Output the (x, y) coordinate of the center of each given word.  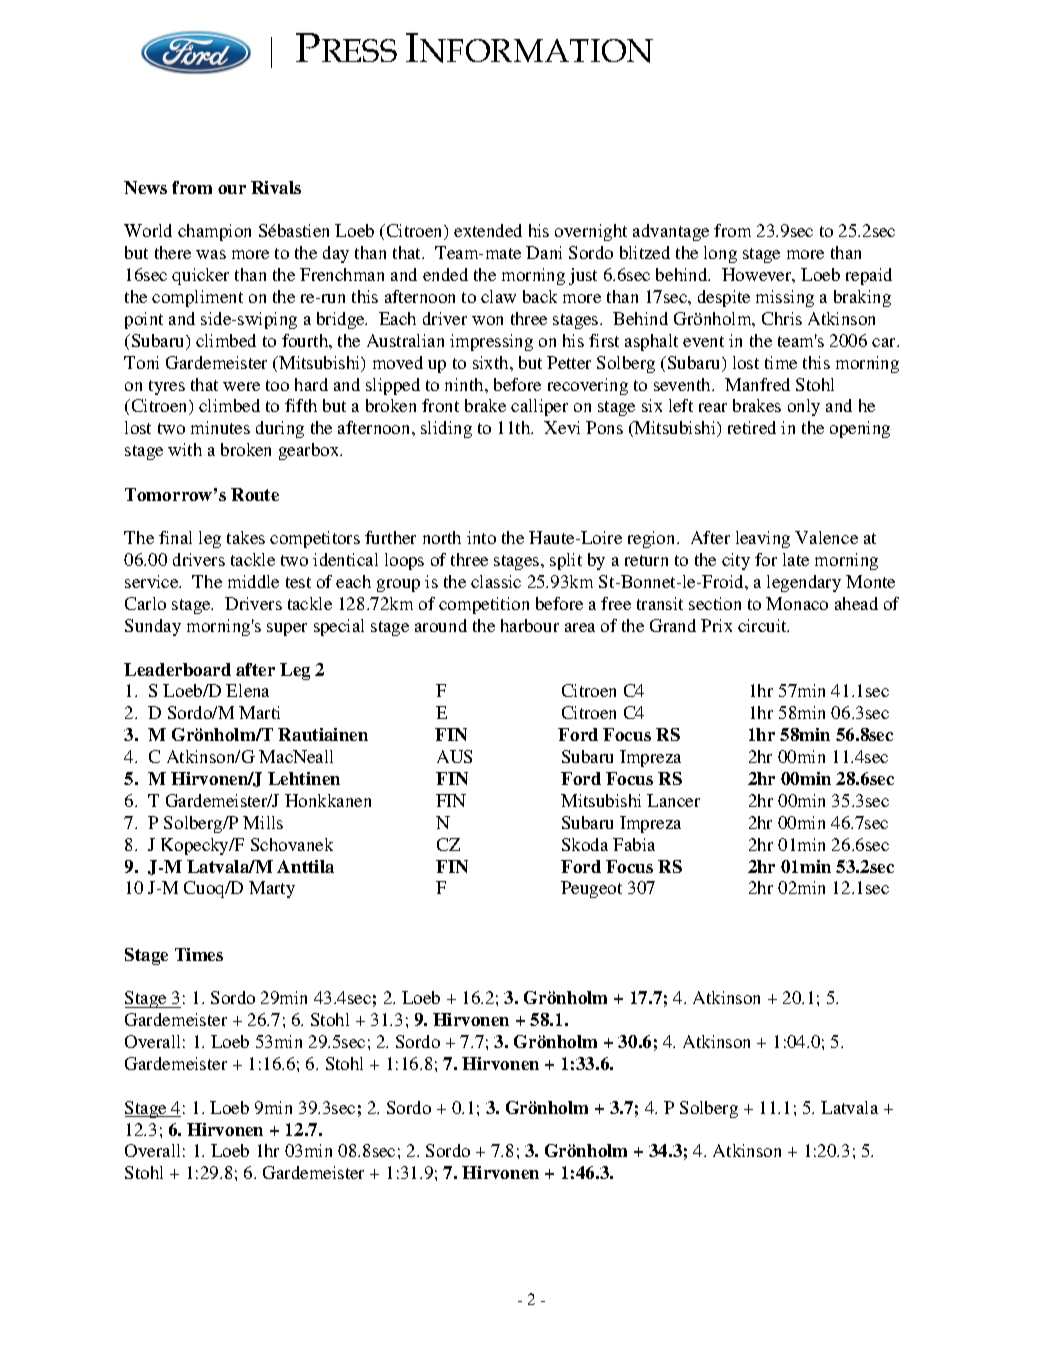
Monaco (797, 603)
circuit (763, 625)
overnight (591, 232)
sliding (446, 429)
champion (214, 232)
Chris (782, 318)
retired (752, 427)
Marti (259, 712)
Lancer (673, 800)
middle (253, 581)
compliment (197, 298)
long (720, 254)
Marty (272, 889)
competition (484, 605)
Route (255, 494)
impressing (491, 342)
